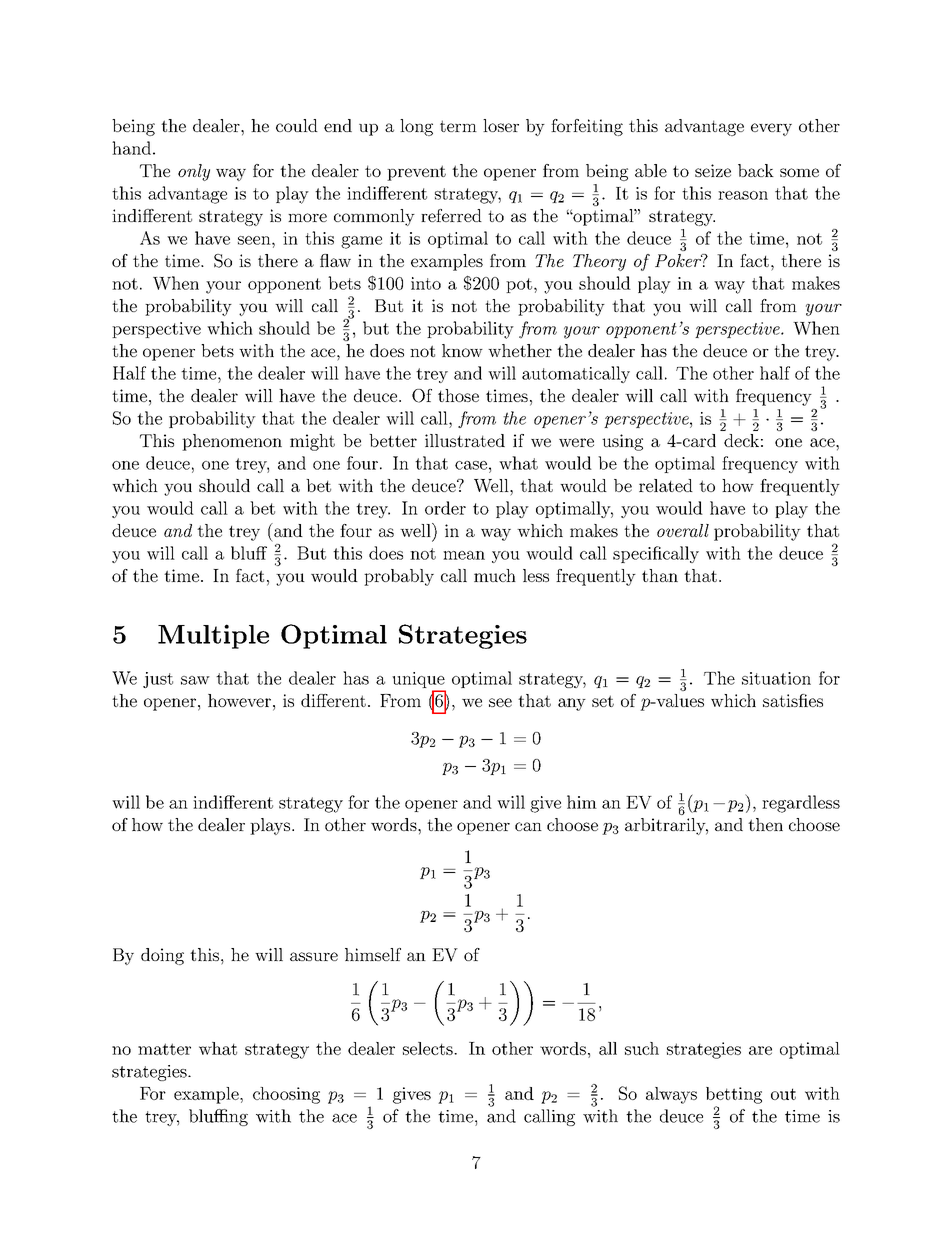  What do you see at coordinates (418, 680) in the document?
I see `unique` at bounding box center [418, 680].
